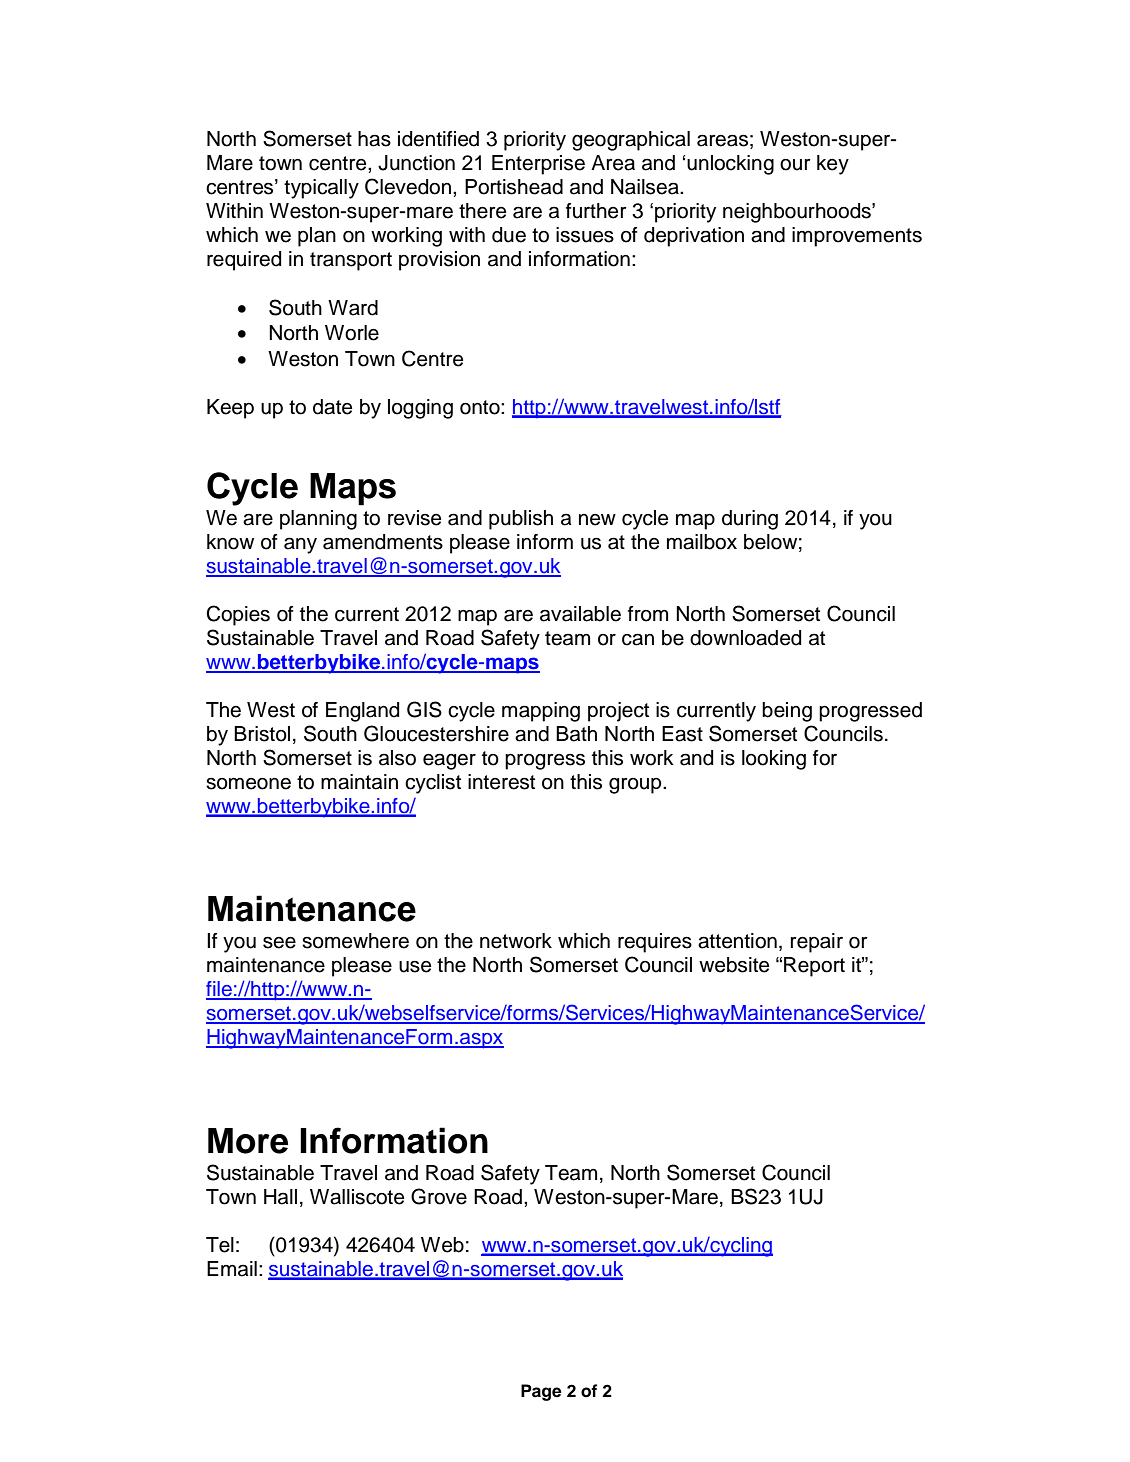 The height and width of the screenshot is (1462, 1130). I want to click on unlocking, so click(730, 165).
